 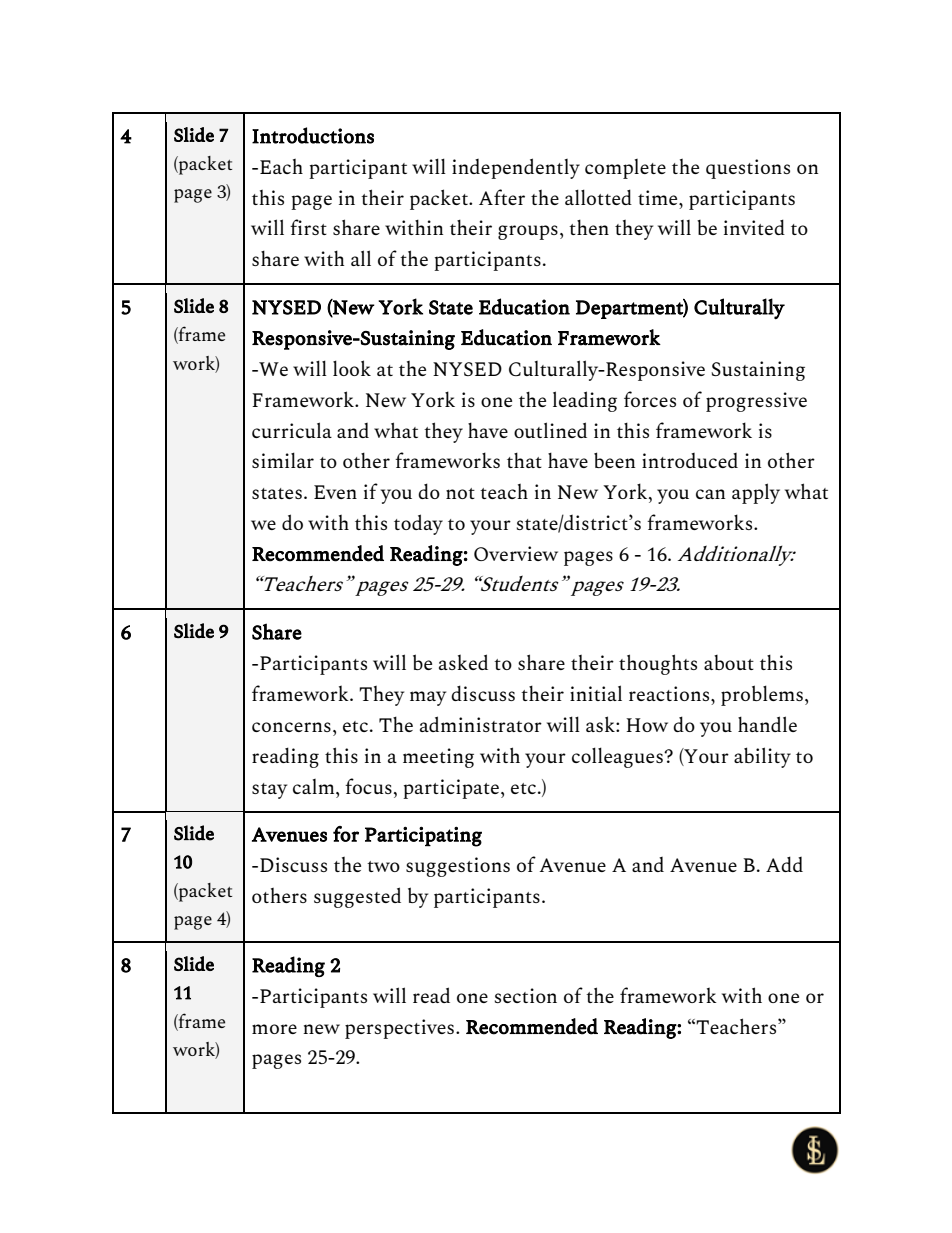 I want to click on questions, so click(x=748, y=169).
